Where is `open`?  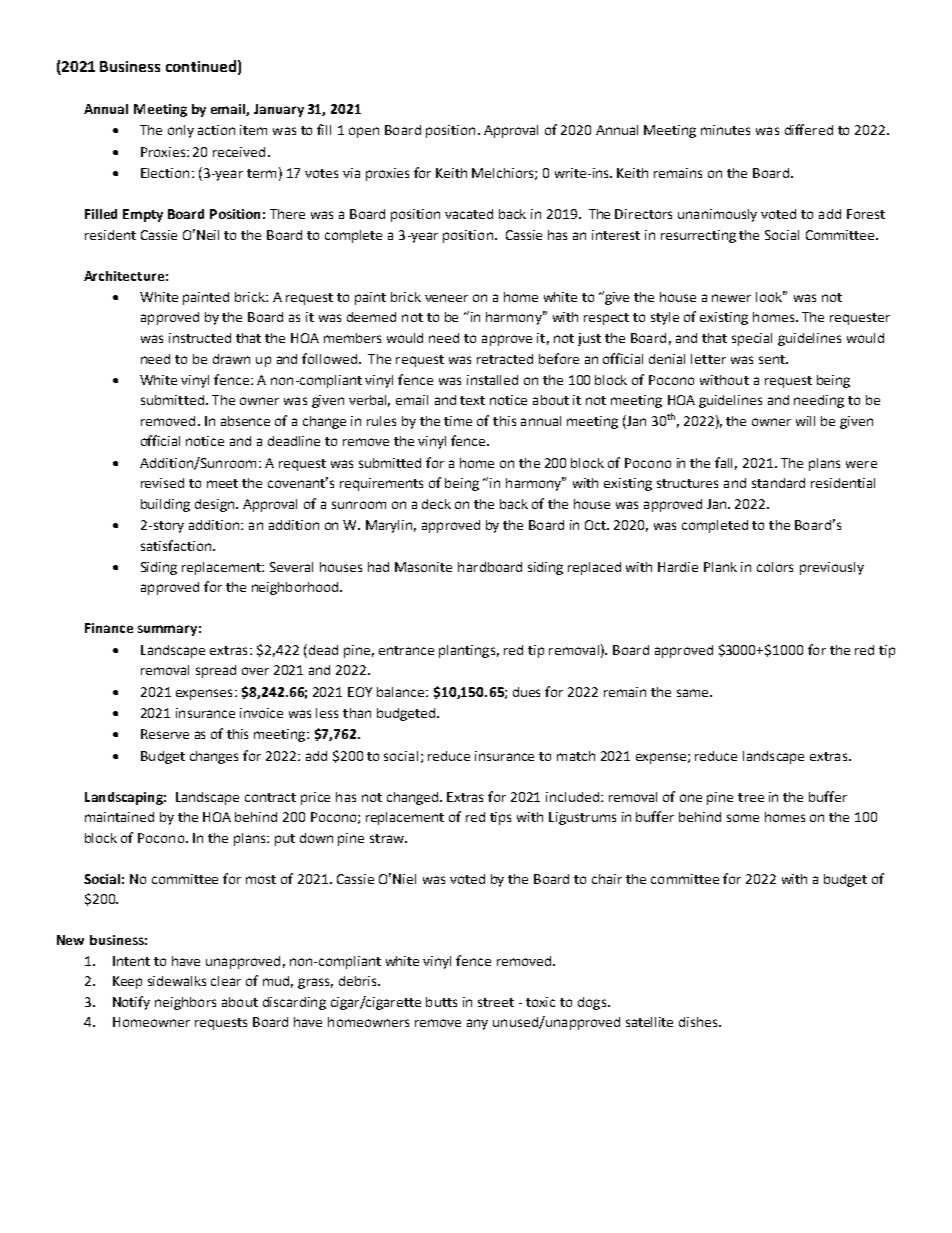
open is located at coordinates (364, 132).
